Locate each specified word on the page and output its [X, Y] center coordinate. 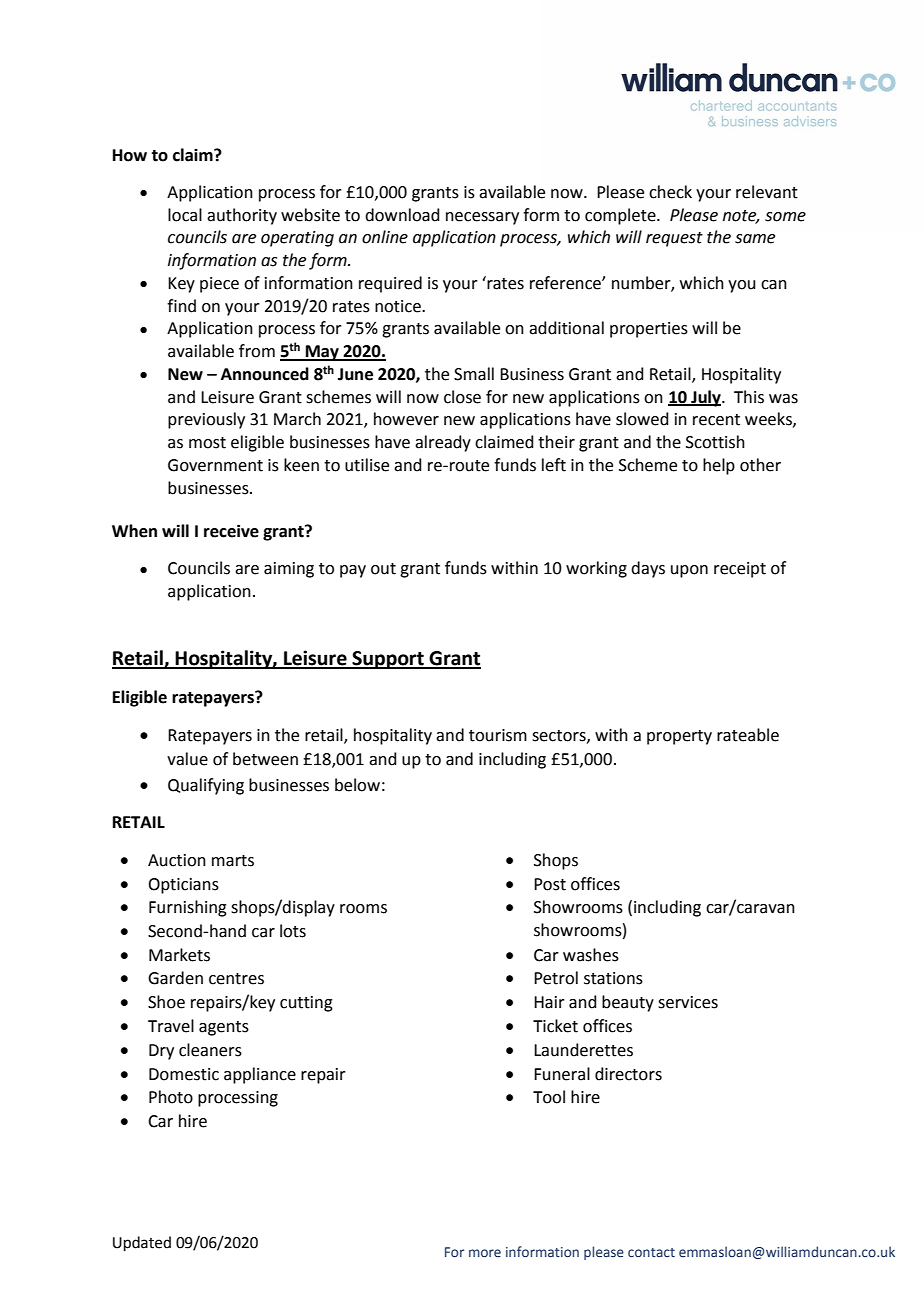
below [357, 785]
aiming [289, 570]
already [443, 443]
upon [689, 571]
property [679, 737]
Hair [549, 1002]
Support [388, 660]
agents [224, 1028]
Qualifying [206, 786]
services [688, 1002]
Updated [142, 1243]
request [674, 239]
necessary [482, 218]
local [185, 215]
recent [716, 420]
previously [206, 420]
